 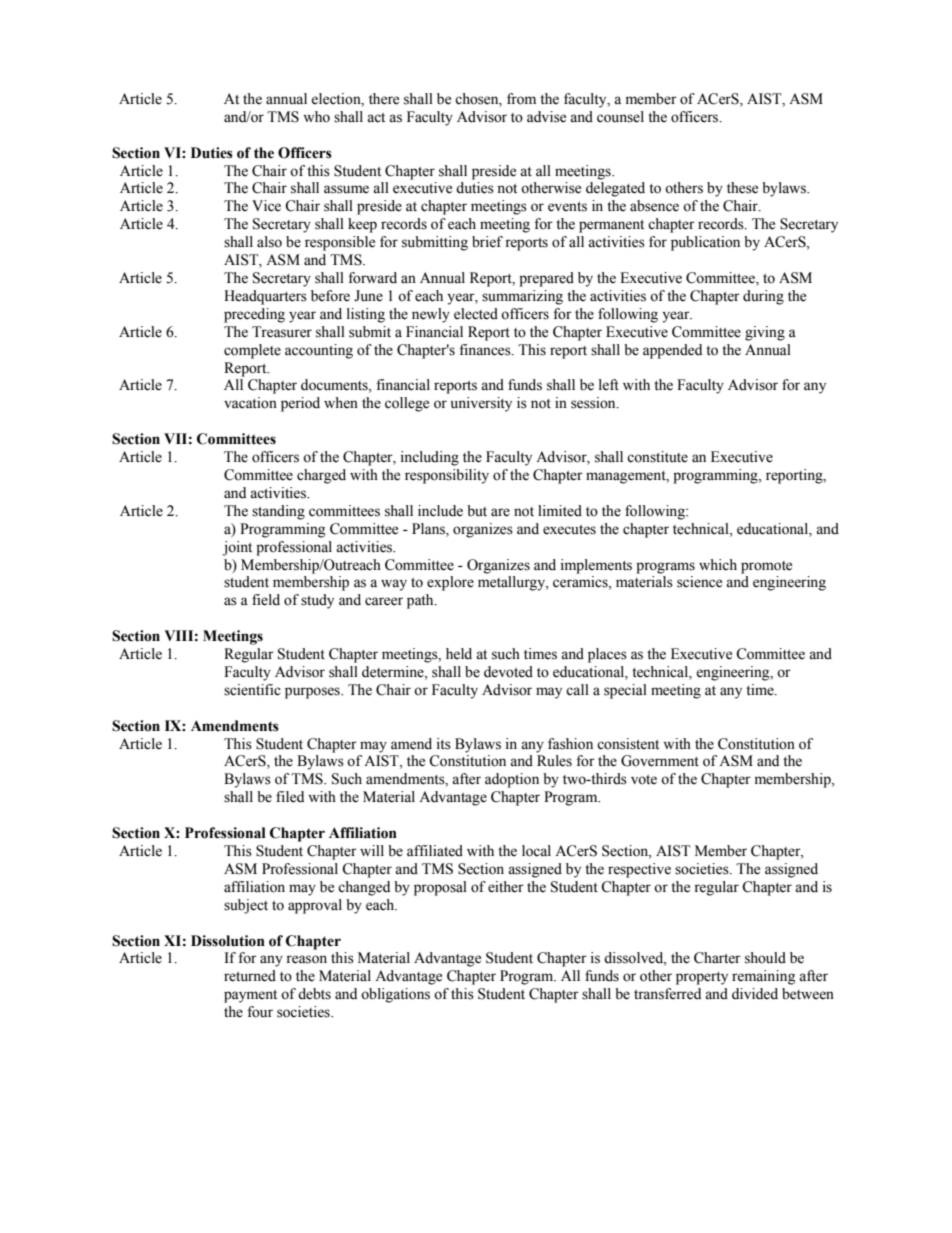 What do you see at coordinates (481, 404) in the screenshot?
I see `university` at bounding box center [481, 404].
